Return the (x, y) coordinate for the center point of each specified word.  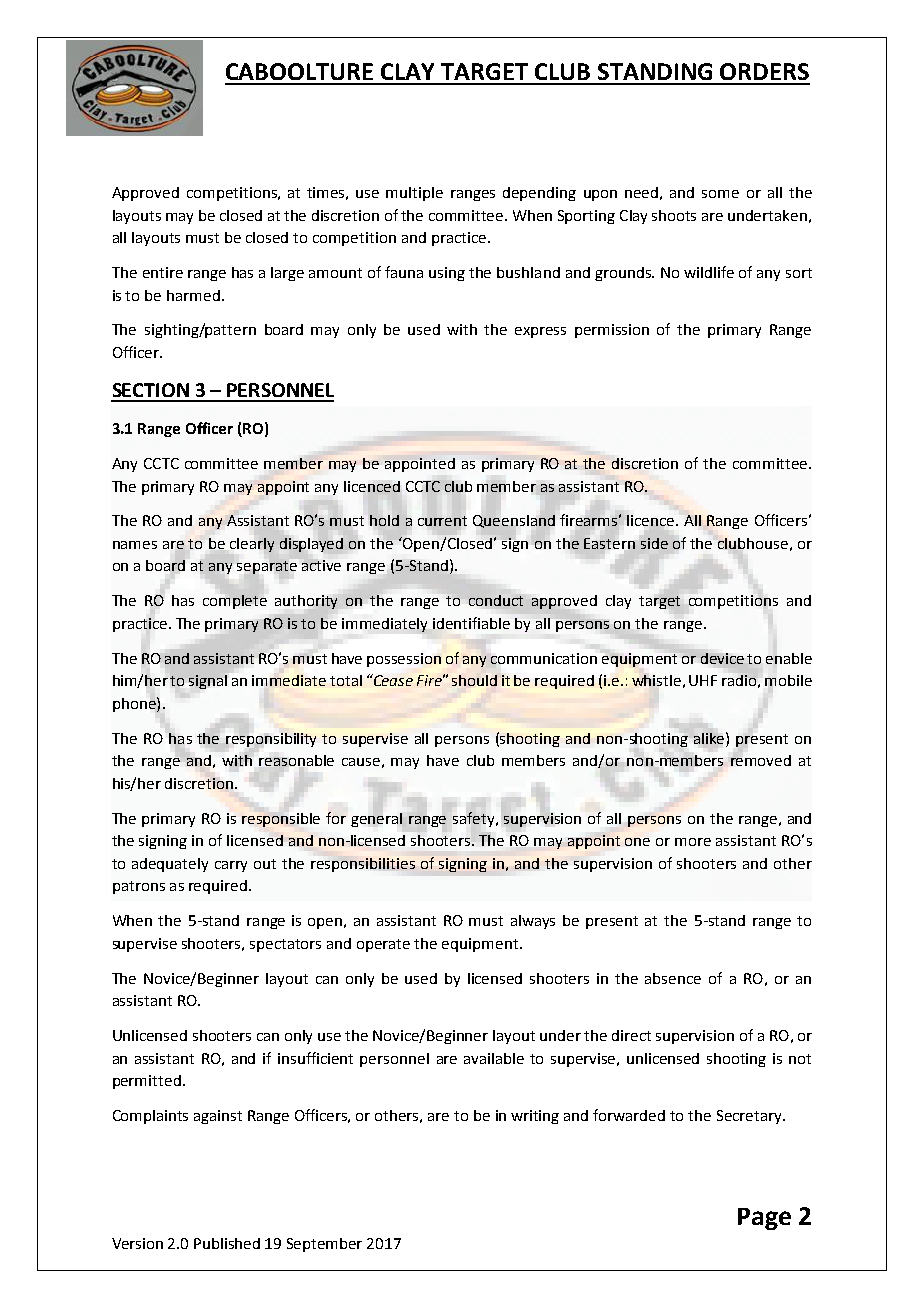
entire (163, 272)
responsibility (271, 740)
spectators (285, 945)
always (533, 922)
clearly (252, 545)
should (474, 680)
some (720, 194)
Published (227, 1243)
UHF (703, 680)
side (654, 543)
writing (535, 1117)
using (447, 274)
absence (673, 978)
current (442, 521)
